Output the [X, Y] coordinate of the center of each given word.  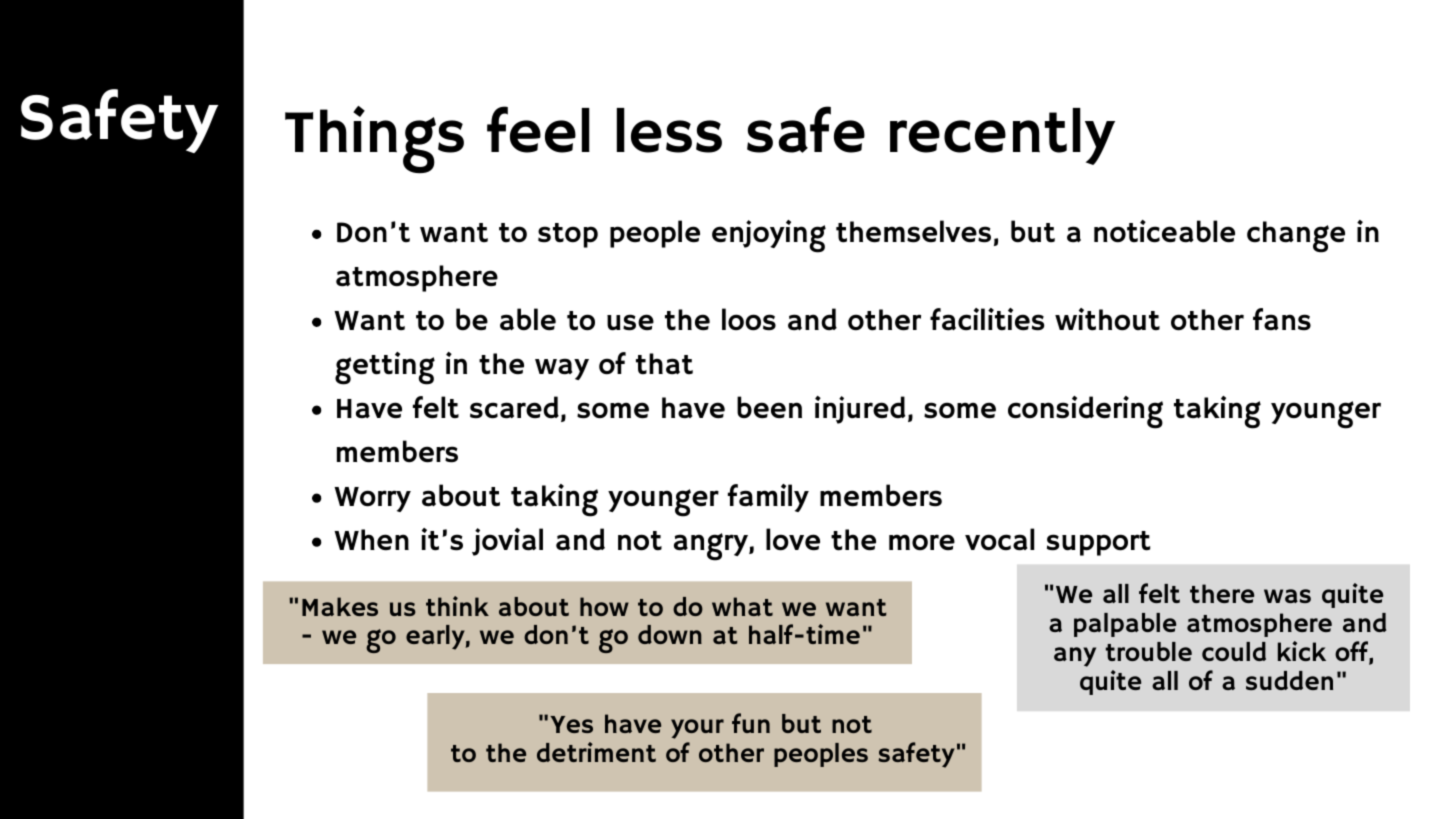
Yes [571, 724]
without [1107, 319]
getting [385, 368]
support [1098, 543]
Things [374, 140]
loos [749, 319]
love [793, 539]
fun [751, 723]
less [669, 130]
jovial [507, 542]
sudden [1289, 680]
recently [1002, 136]
